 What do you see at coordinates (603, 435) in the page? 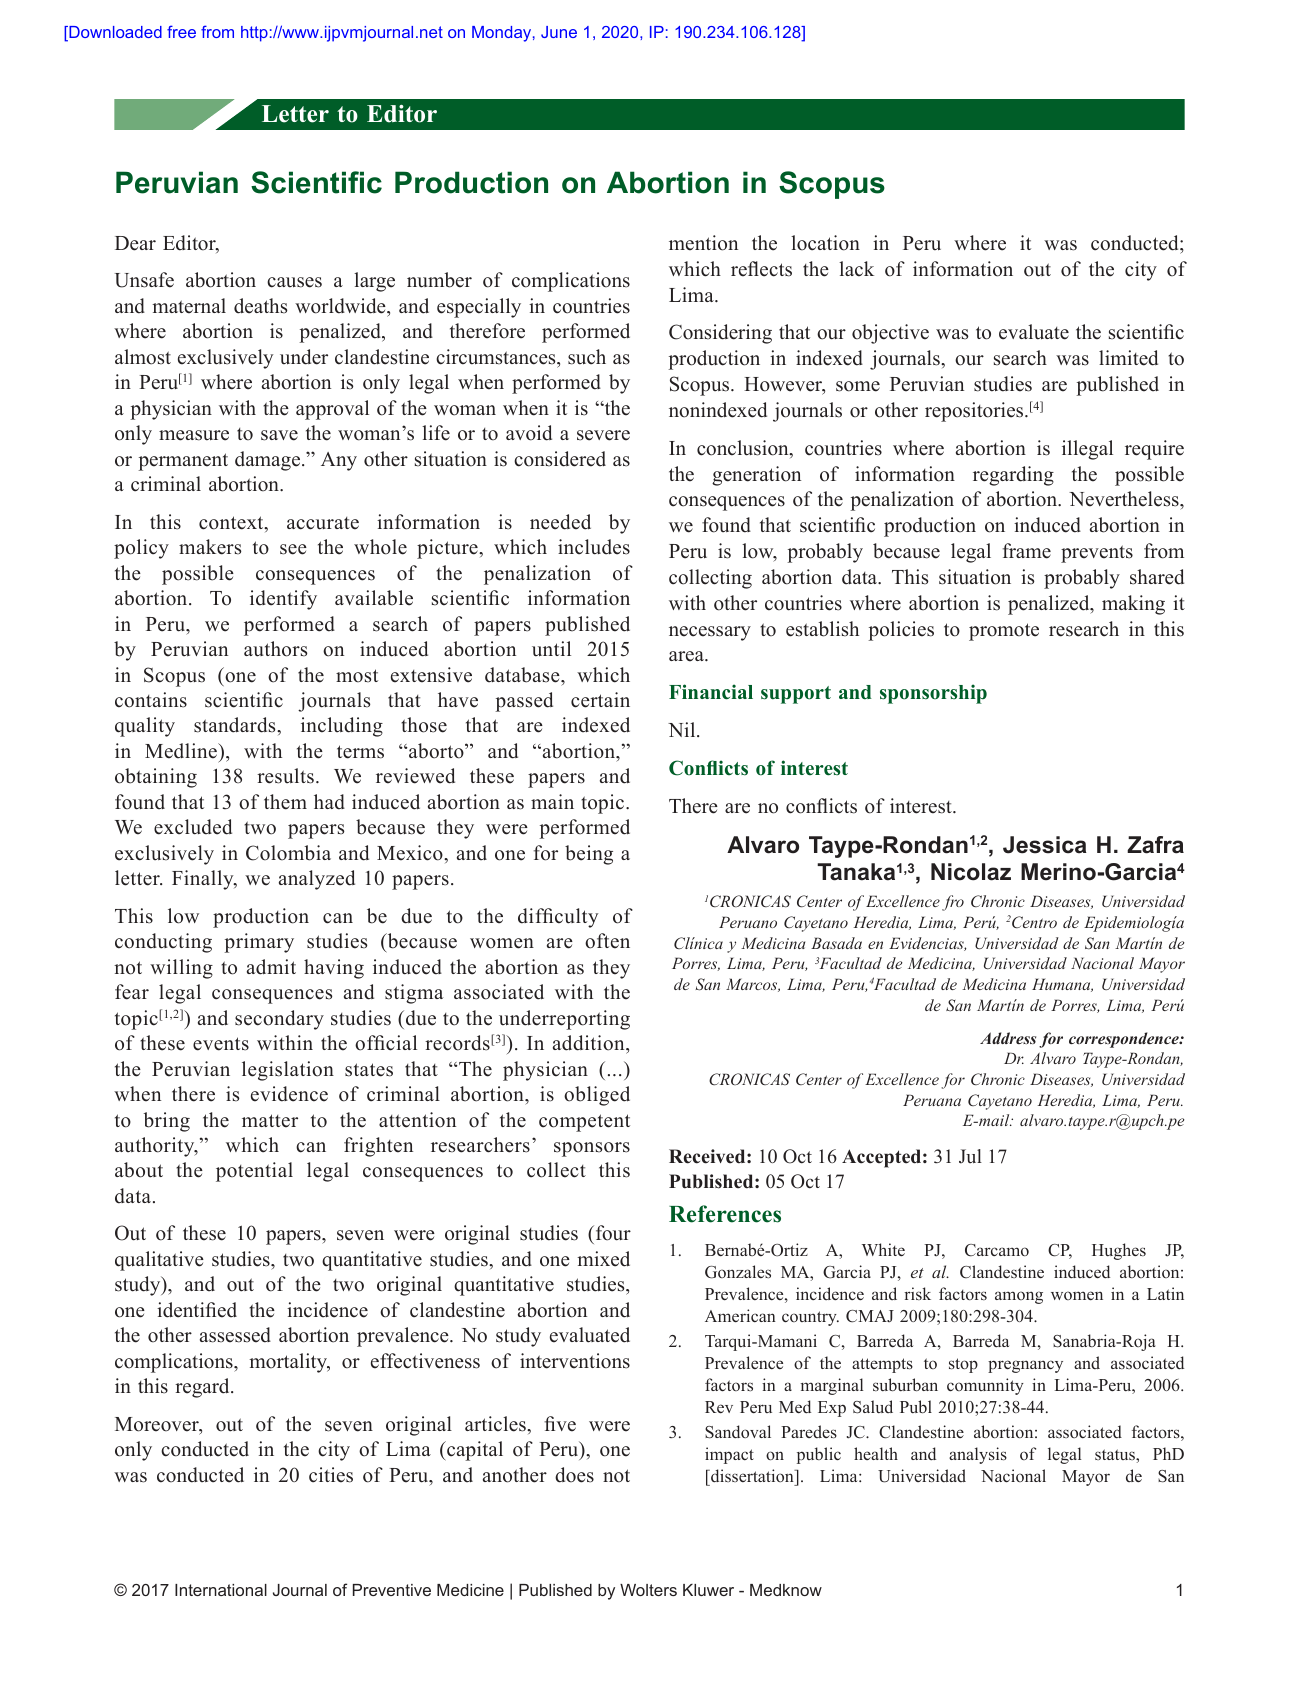
I see `severe` at bounding box center [603, 435].
